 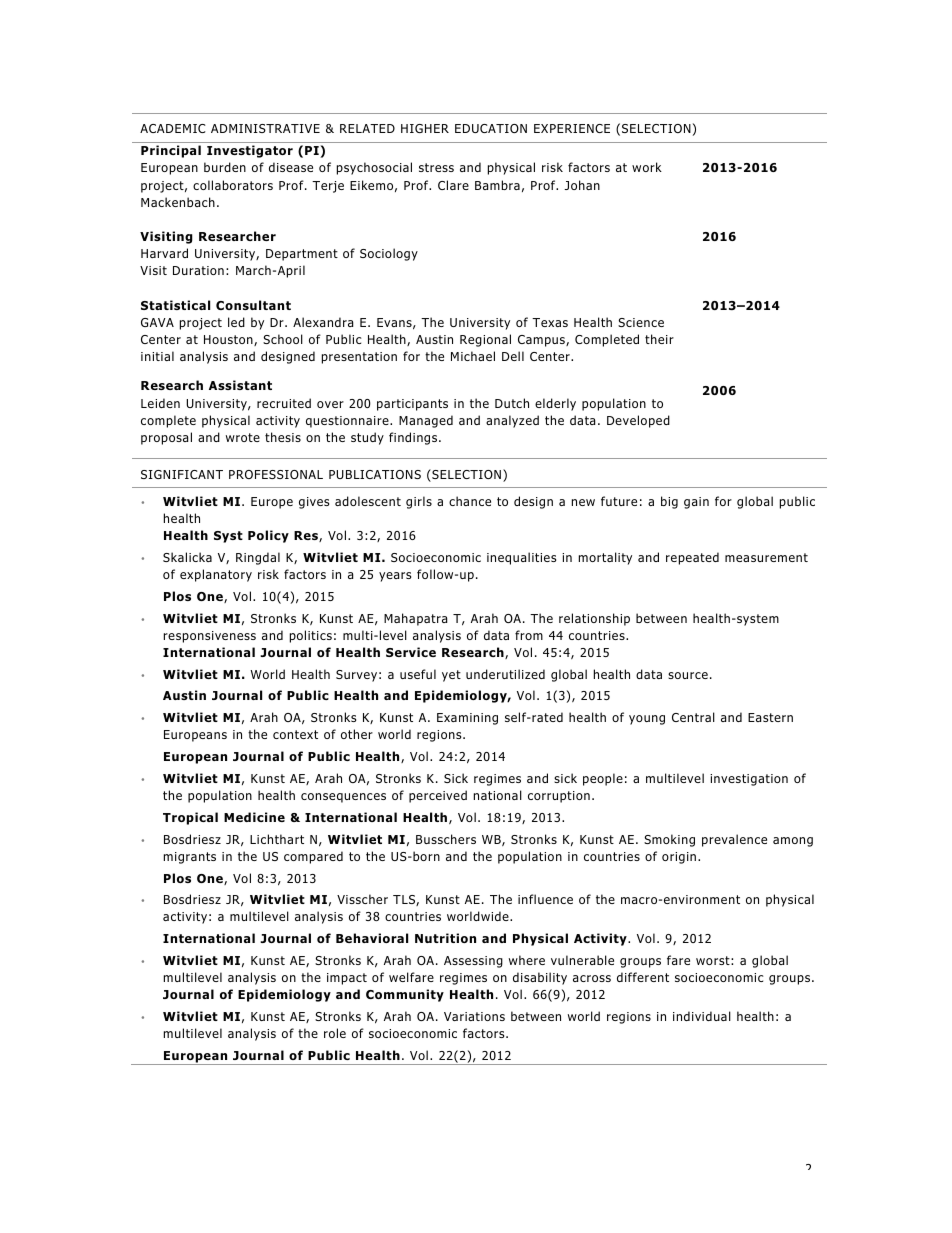 I want to click on Central, so click(x=693, y=717).
